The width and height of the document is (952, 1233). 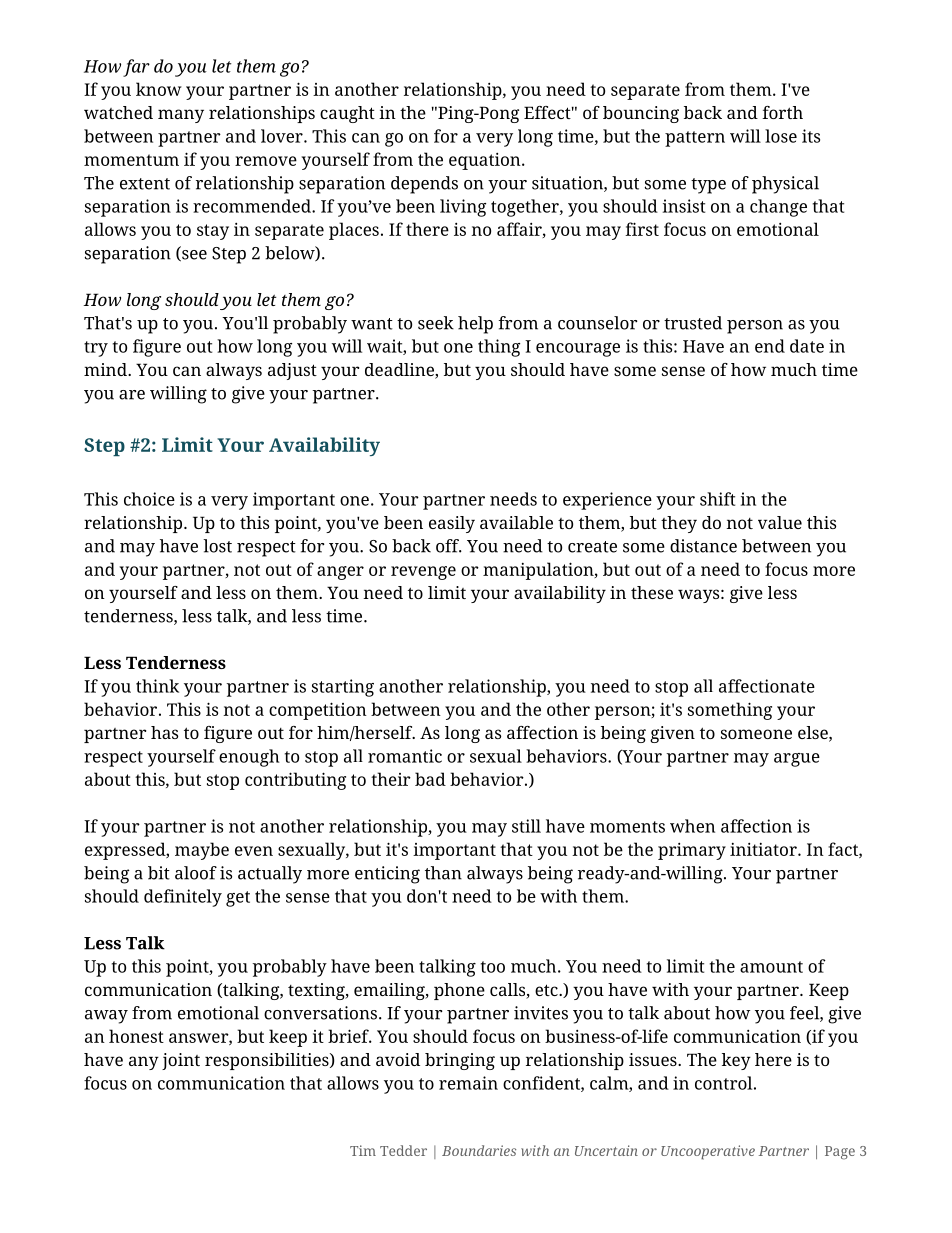 What do you see at coordinates (703, 546) in the document?
I see `distance` at bounding box center [703, 546].
